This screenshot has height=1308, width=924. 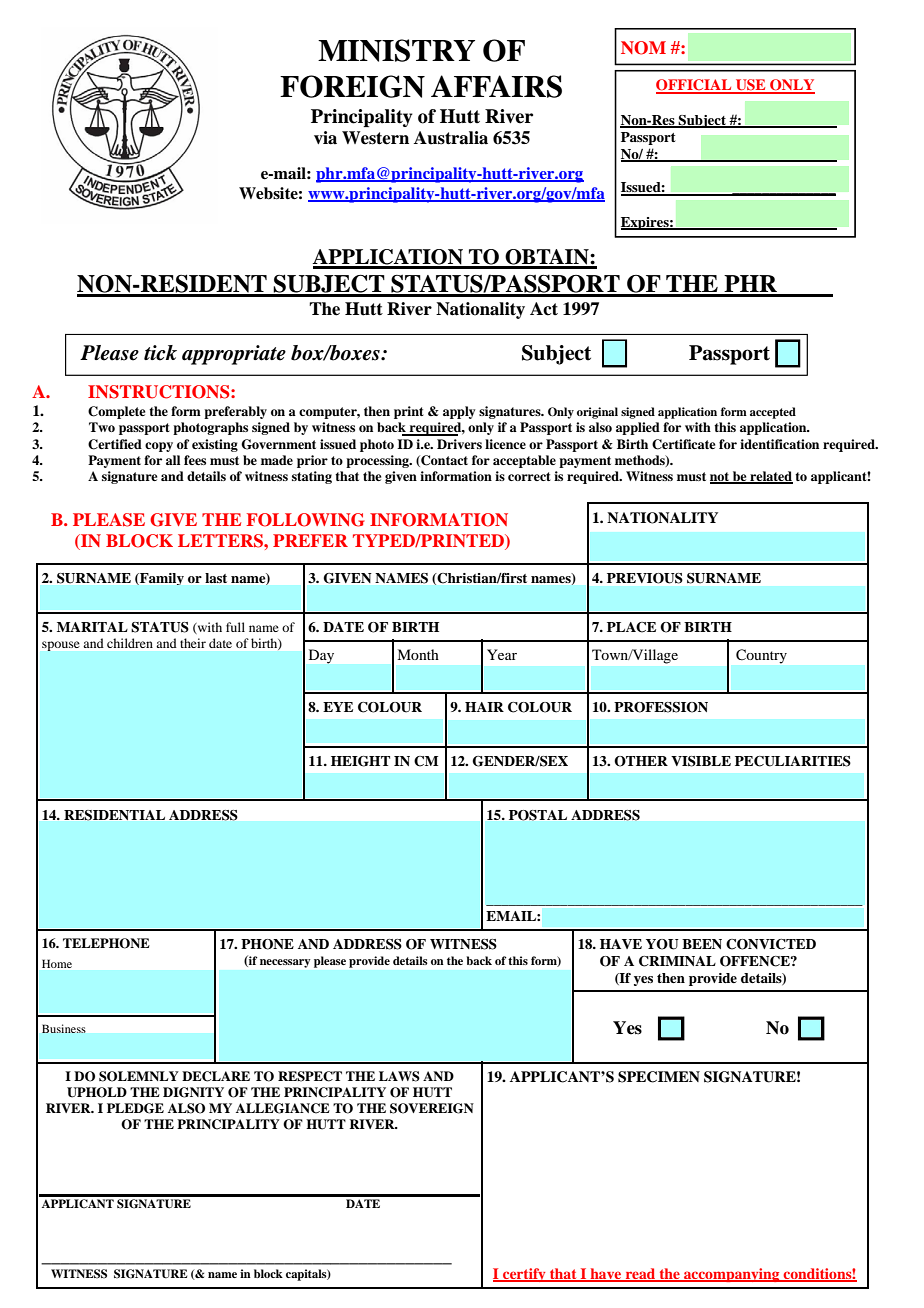 What do you see at coordinates (378, 461) in the screenshot?
I see `processing` at bounding box center [378, 461].
